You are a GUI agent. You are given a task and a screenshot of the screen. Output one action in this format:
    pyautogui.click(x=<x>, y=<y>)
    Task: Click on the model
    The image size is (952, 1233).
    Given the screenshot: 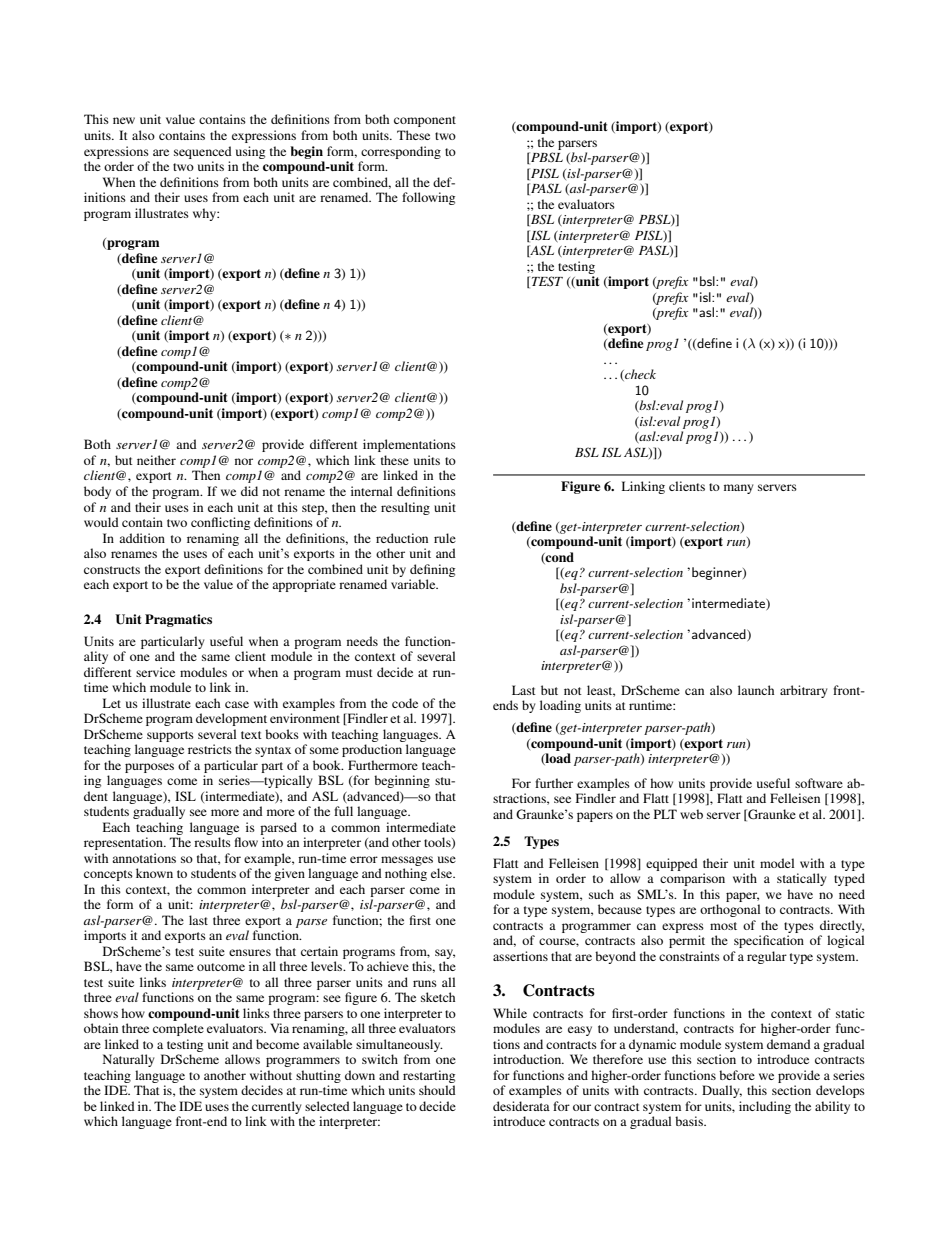 What is the action you would take?
    pyautogui.click(x=777, y=863)
